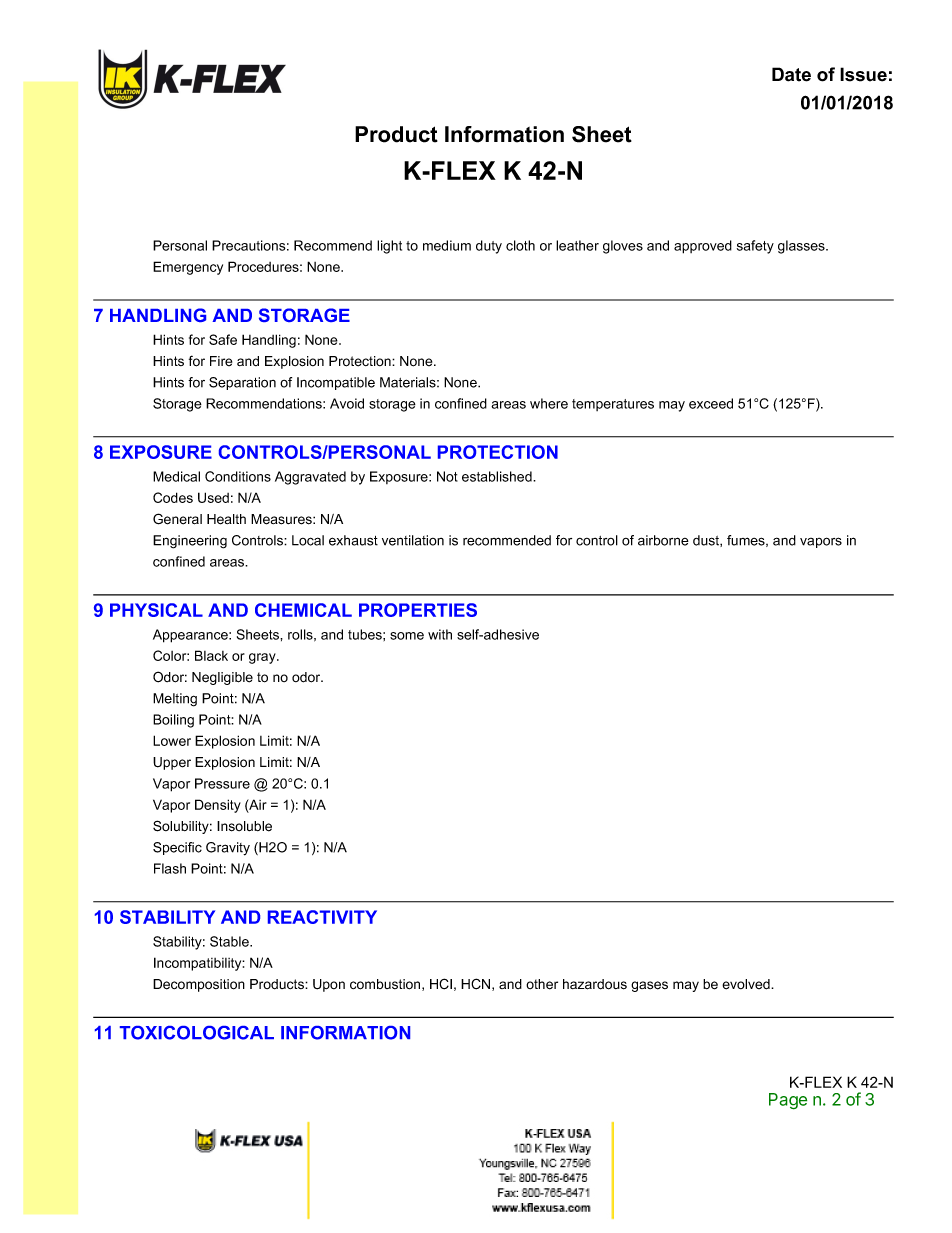 The image size is (952, 1233). Describe the element at coordinates (520, 245) in the image. I see `cloth` at that location.
